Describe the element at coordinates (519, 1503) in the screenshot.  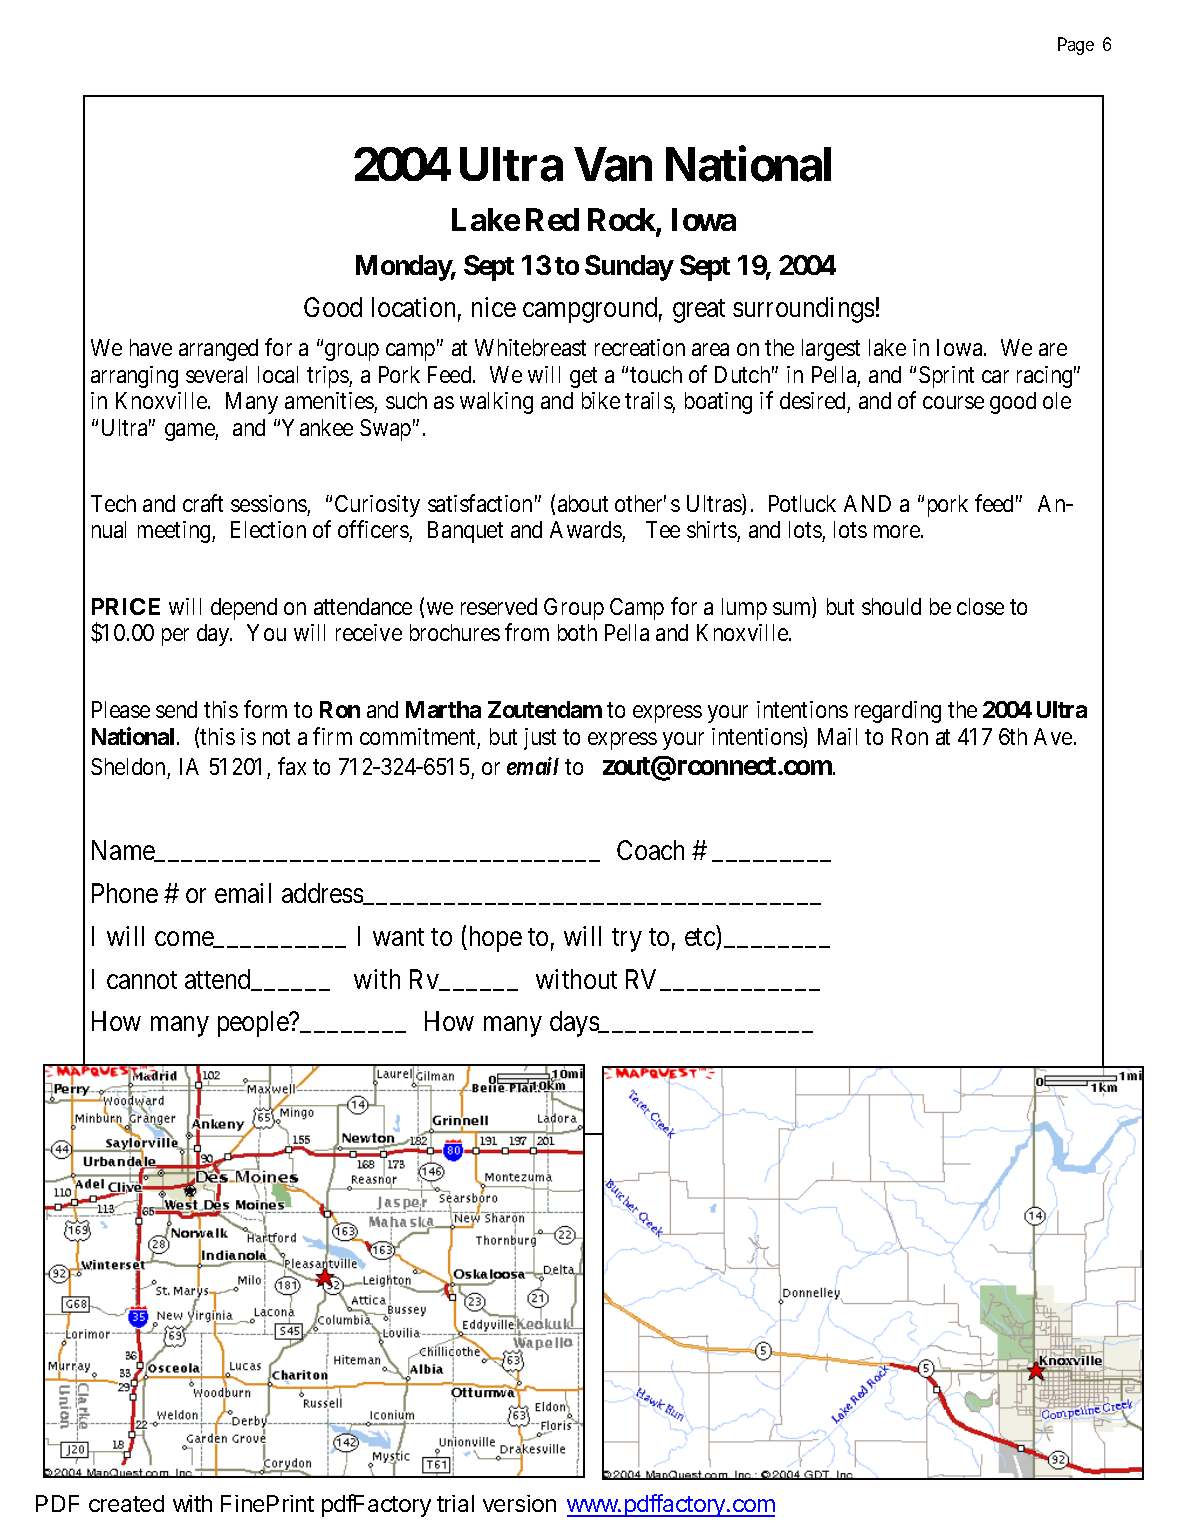
I see `version` at that location.
